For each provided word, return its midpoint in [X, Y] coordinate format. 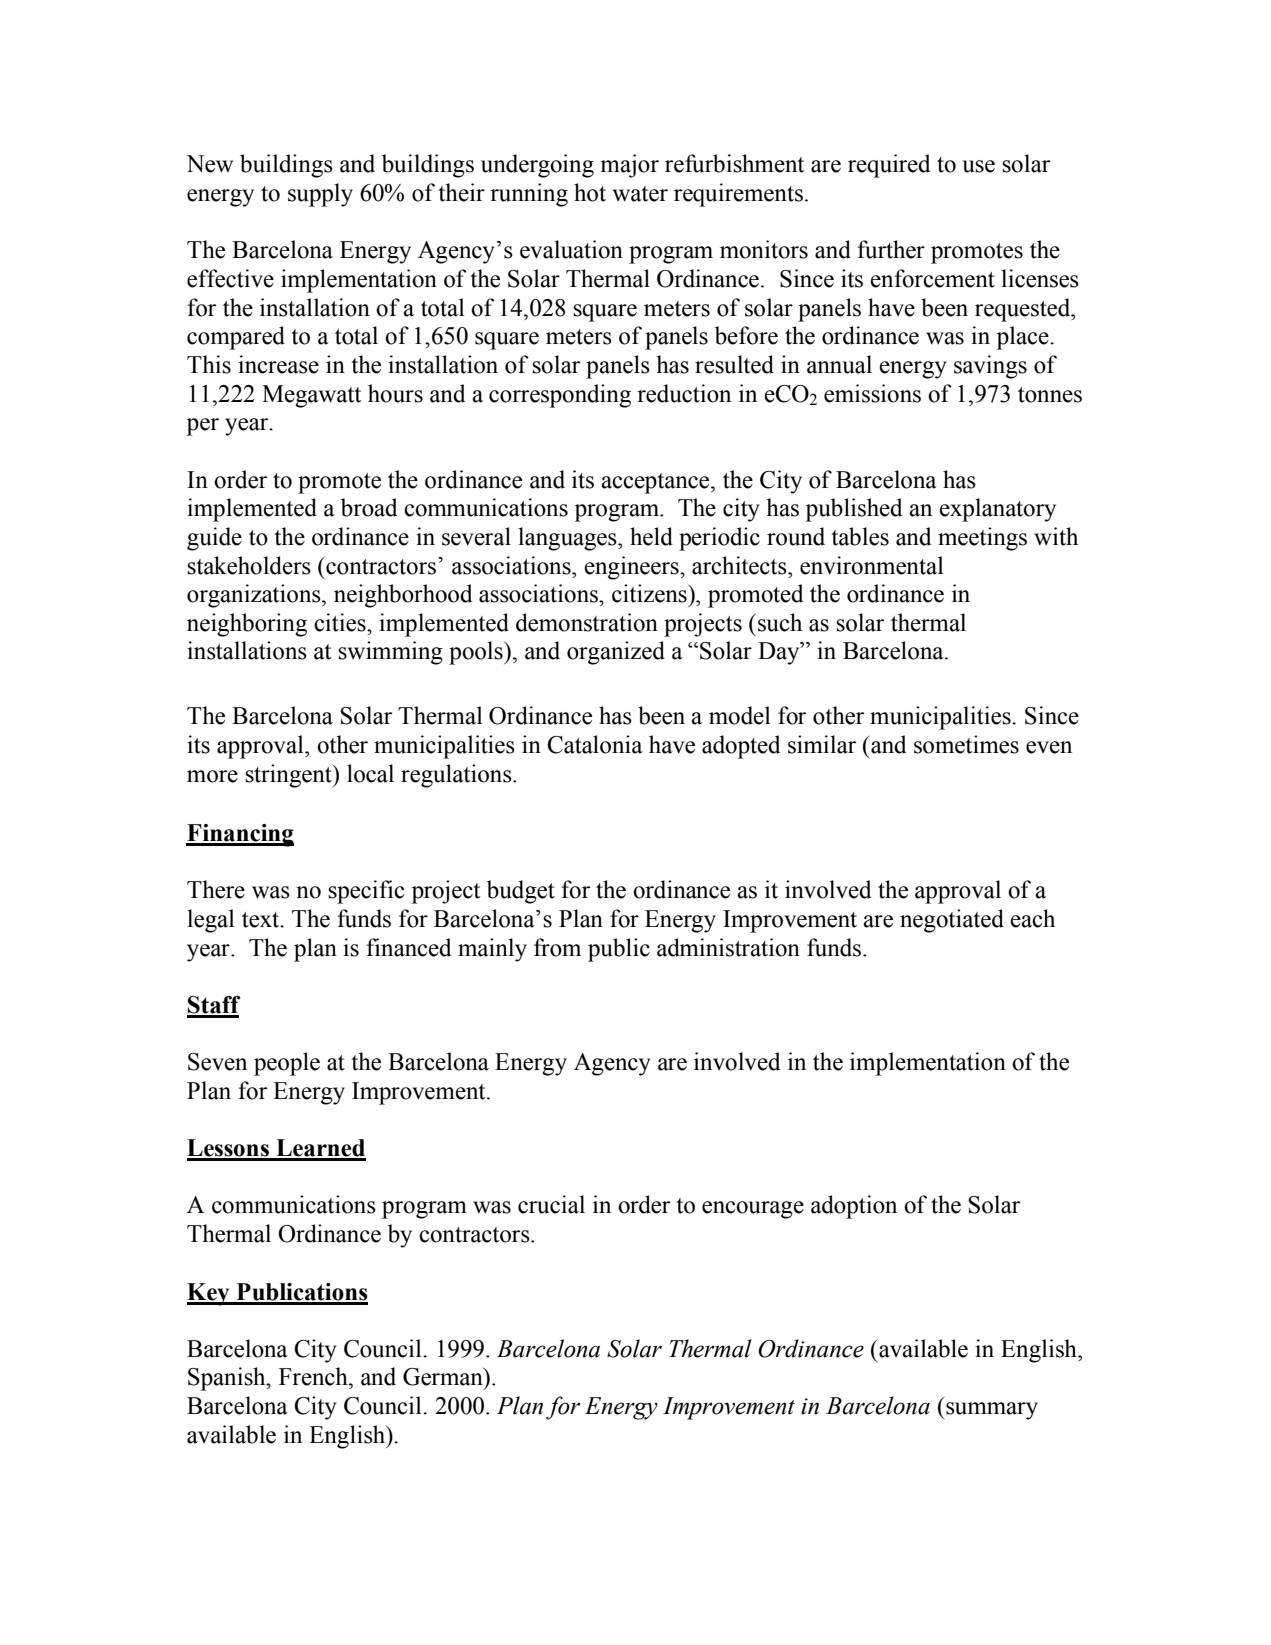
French [314, 1376]
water [640, 194]
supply [320, 195]
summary [991, 1411]
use [978, 166]
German [444, 1377]
